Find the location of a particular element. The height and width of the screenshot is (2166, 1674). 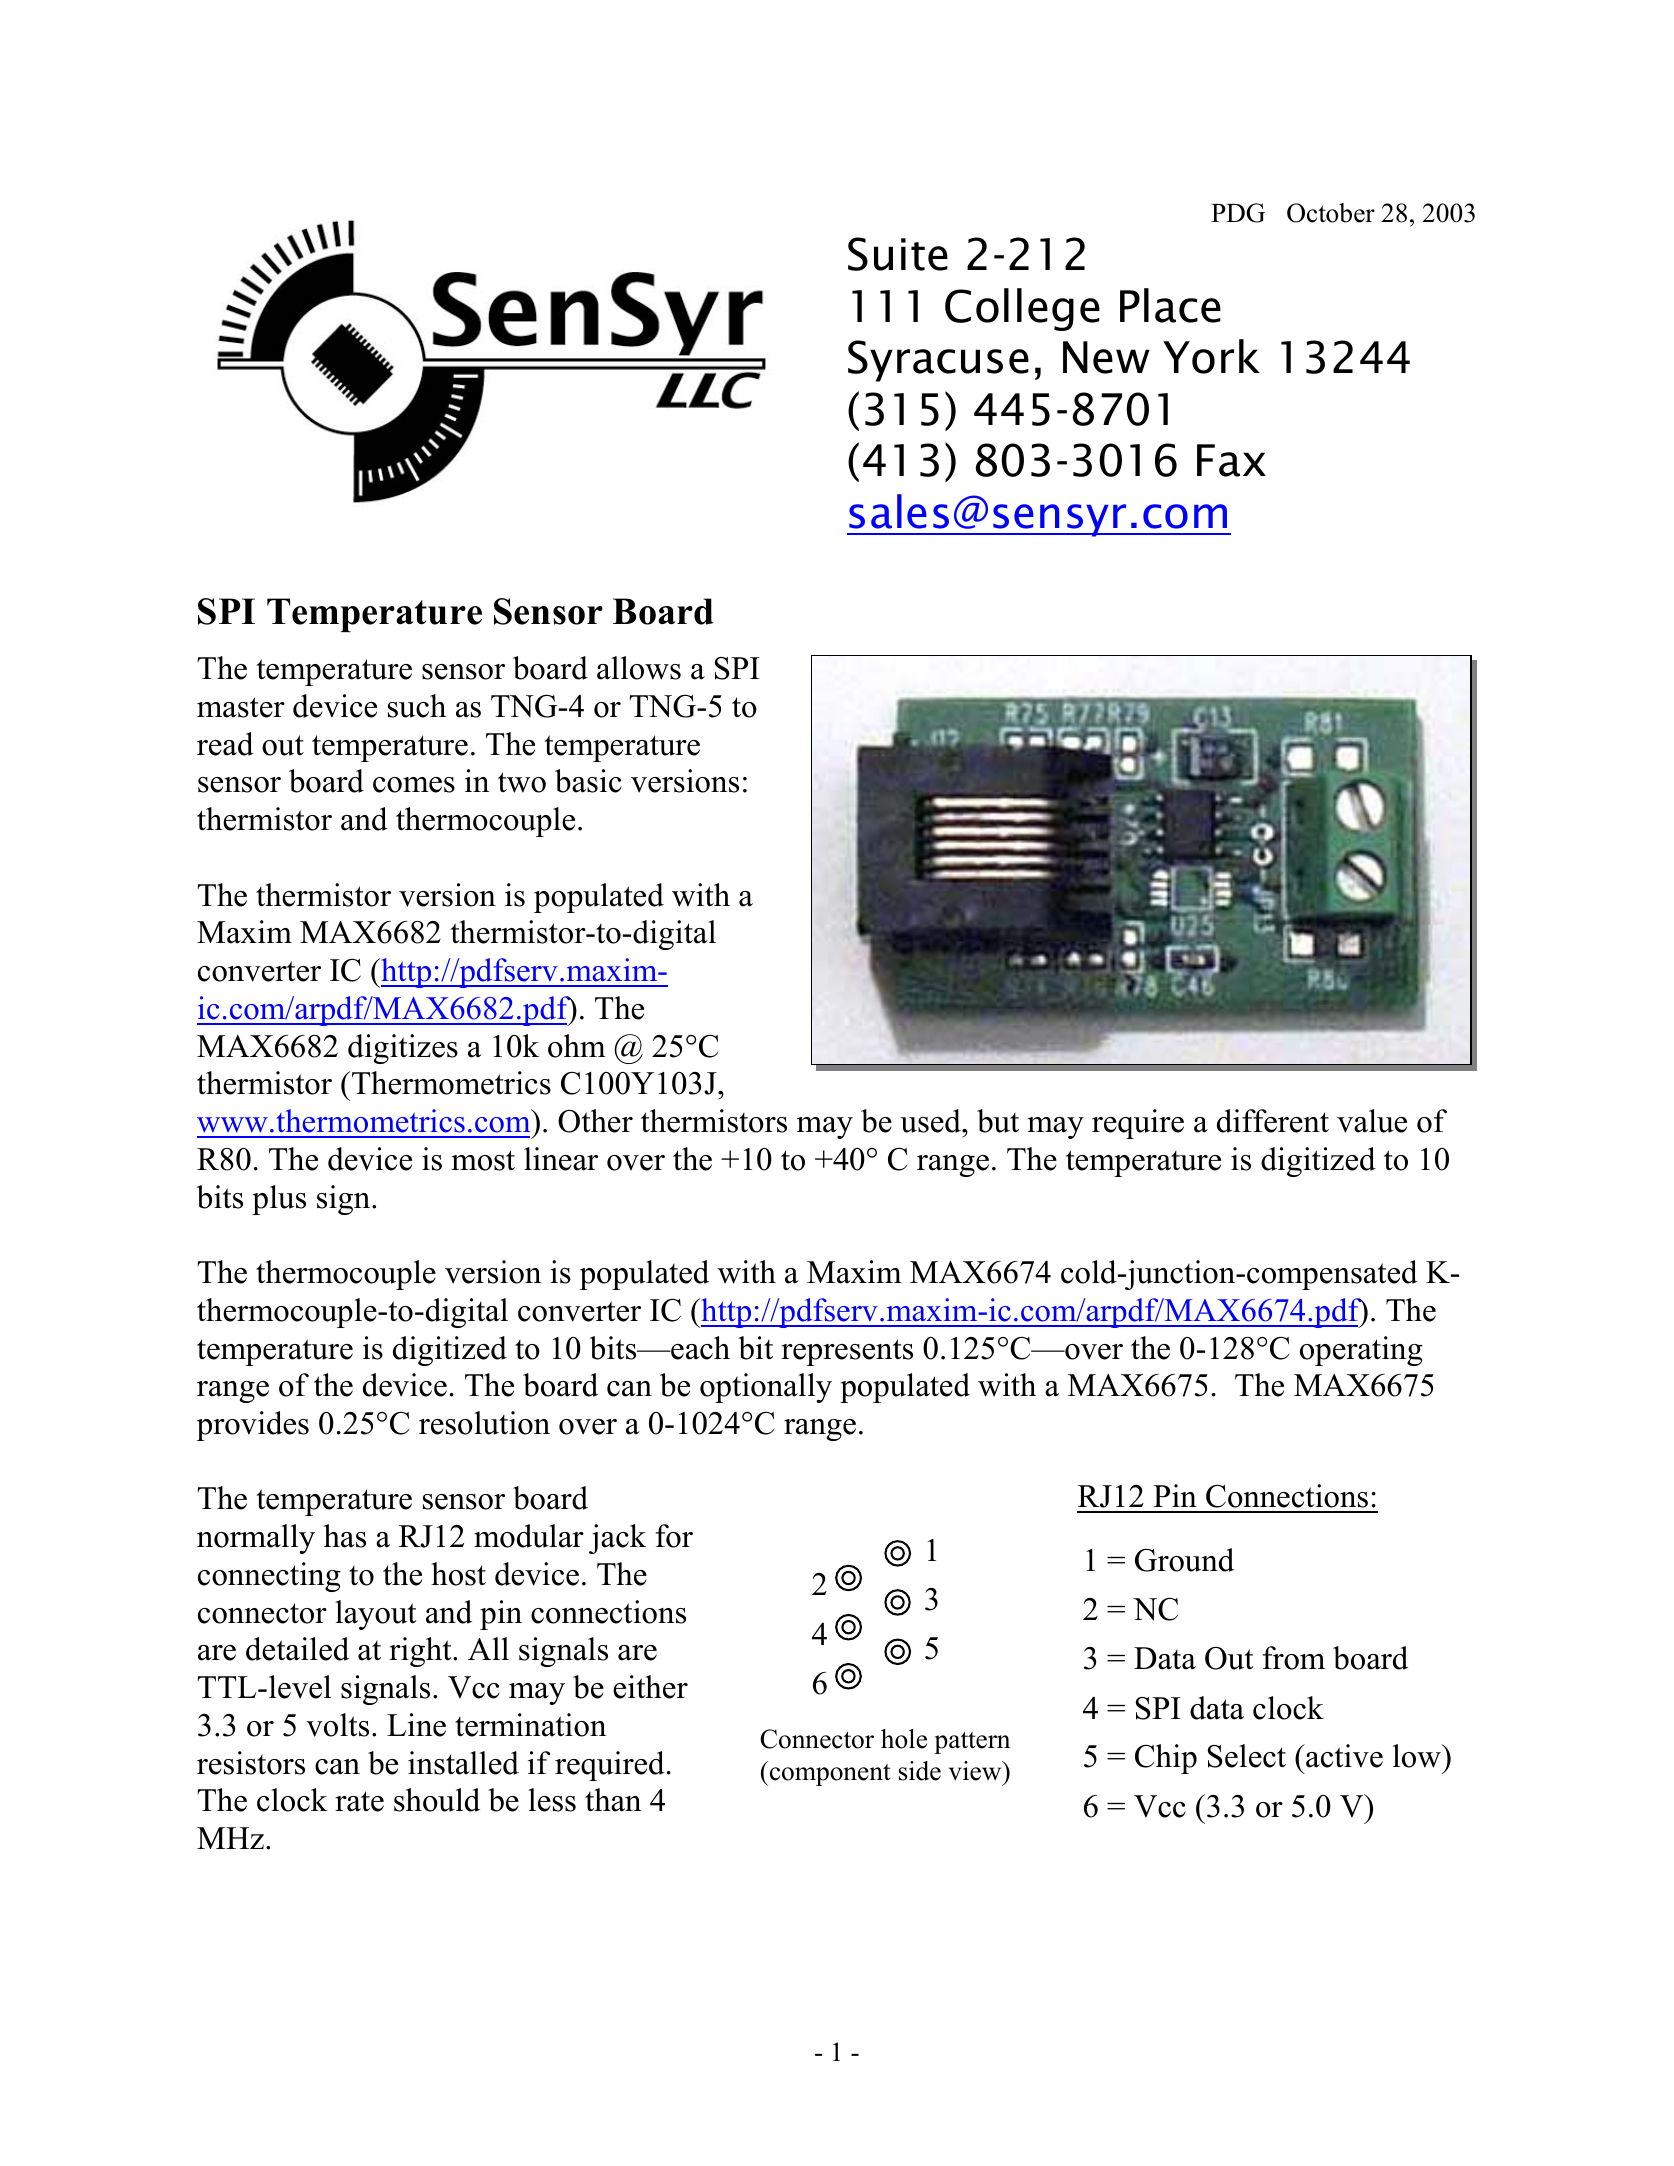

Suite is located at coordinates (898, 254).
